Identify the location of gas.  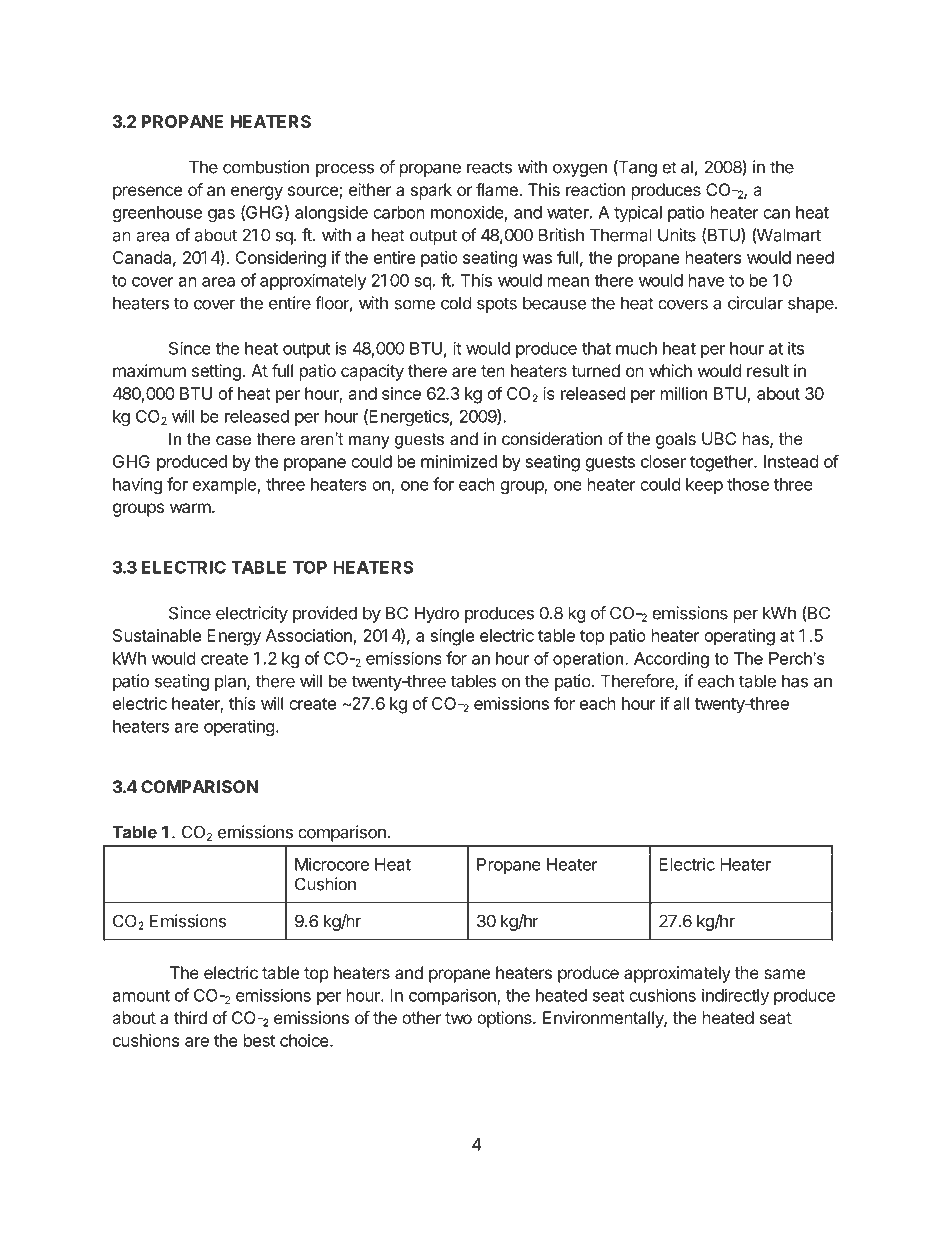
(221, 215).
